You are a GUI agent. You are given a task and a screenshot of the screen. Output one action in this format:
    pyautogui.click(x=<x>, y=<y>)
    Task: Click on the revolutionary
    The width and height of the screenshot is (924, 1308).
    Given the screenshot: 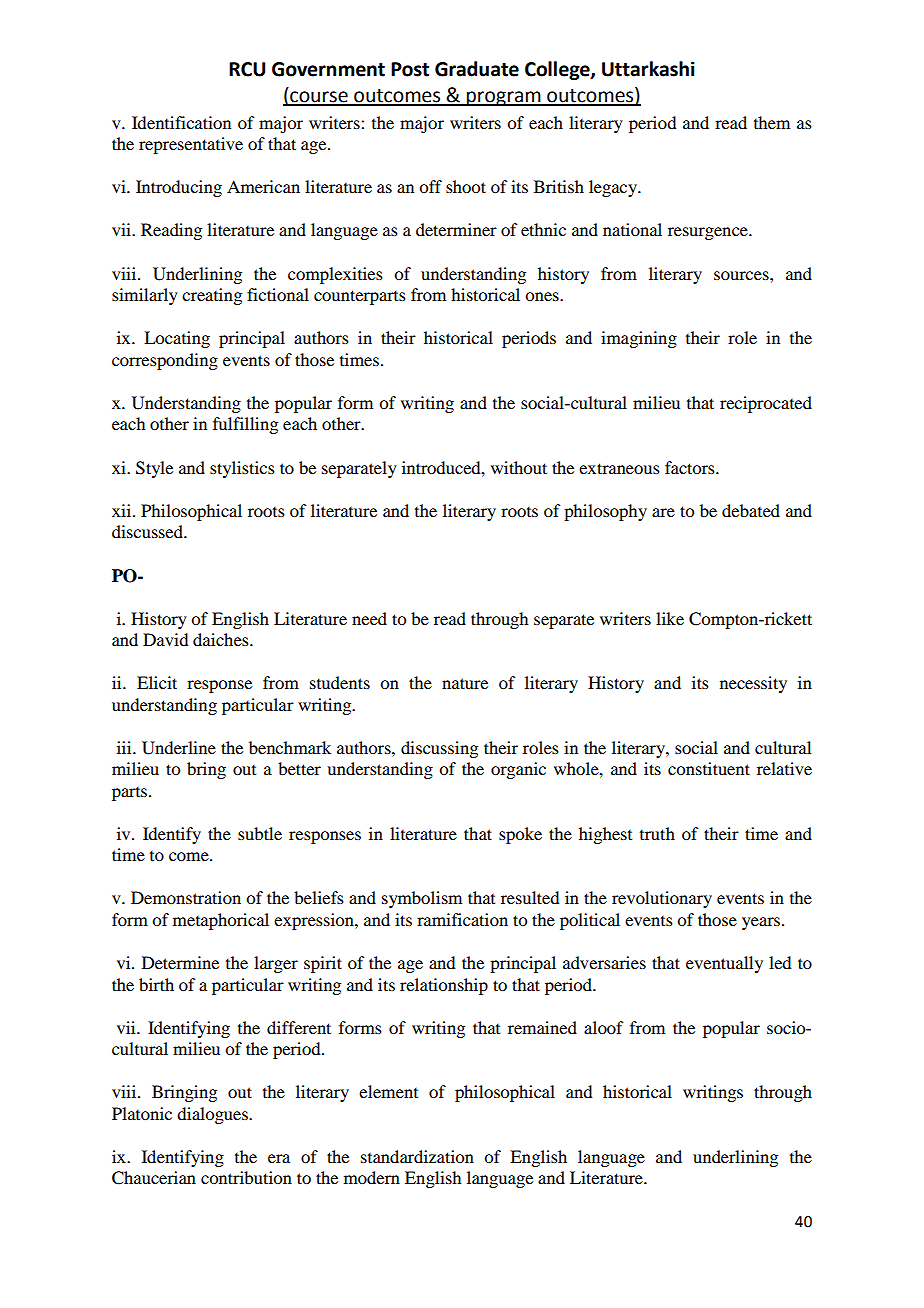 What is the action you would take?
    pyautogui.click(x=662, y=899)
